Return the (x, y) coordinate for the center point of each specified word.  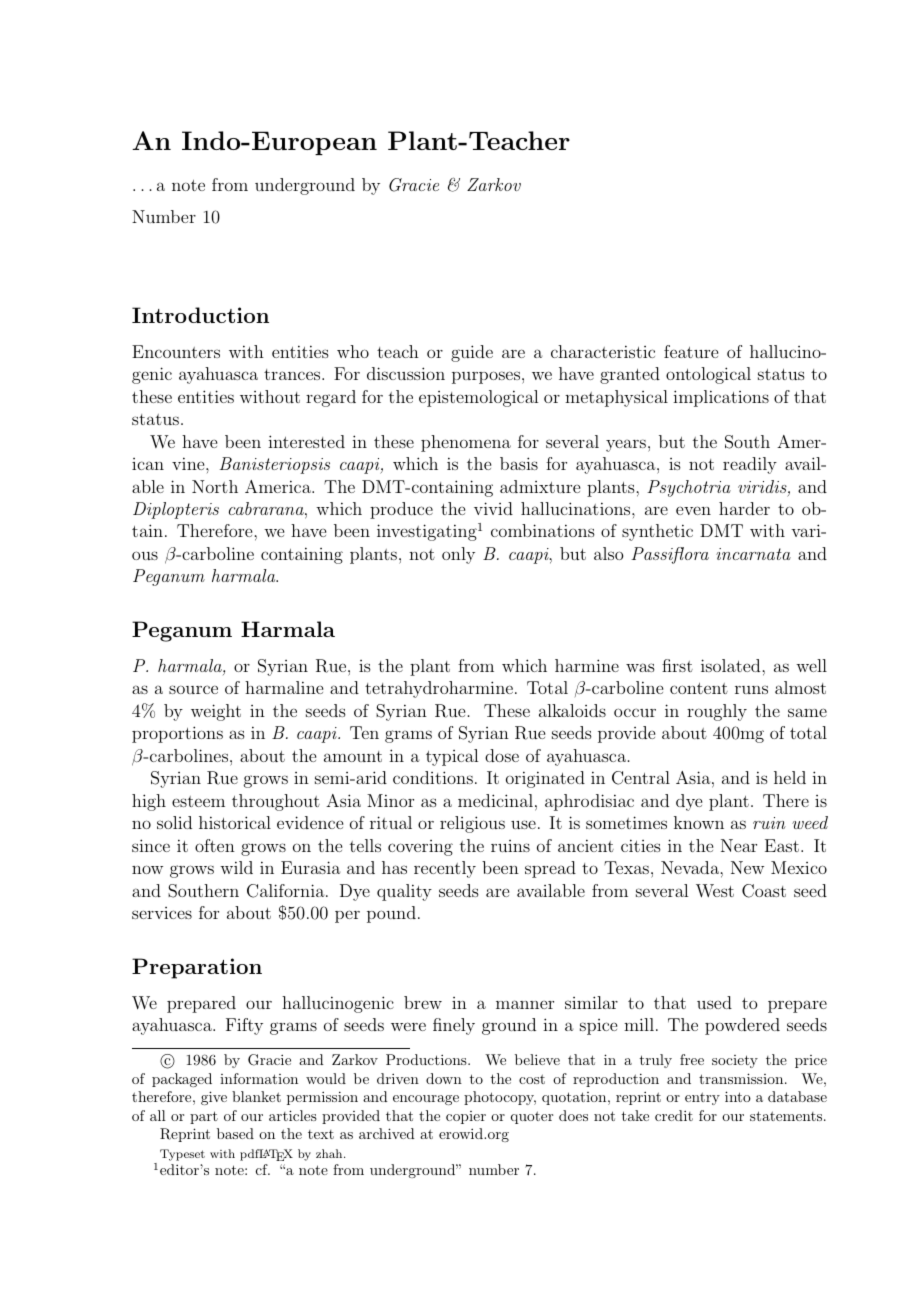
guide (472, 353)
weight (216, 712)
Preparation (197, 968)
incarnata (753, 554)
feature (691, 351)
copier (466, 1117)
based (235, 1133)
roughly (717, 712)
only (458, 555)
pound (391, 914)
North (215, 486)
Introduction (200, 315)
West (715, 891)
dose (502, 755)
